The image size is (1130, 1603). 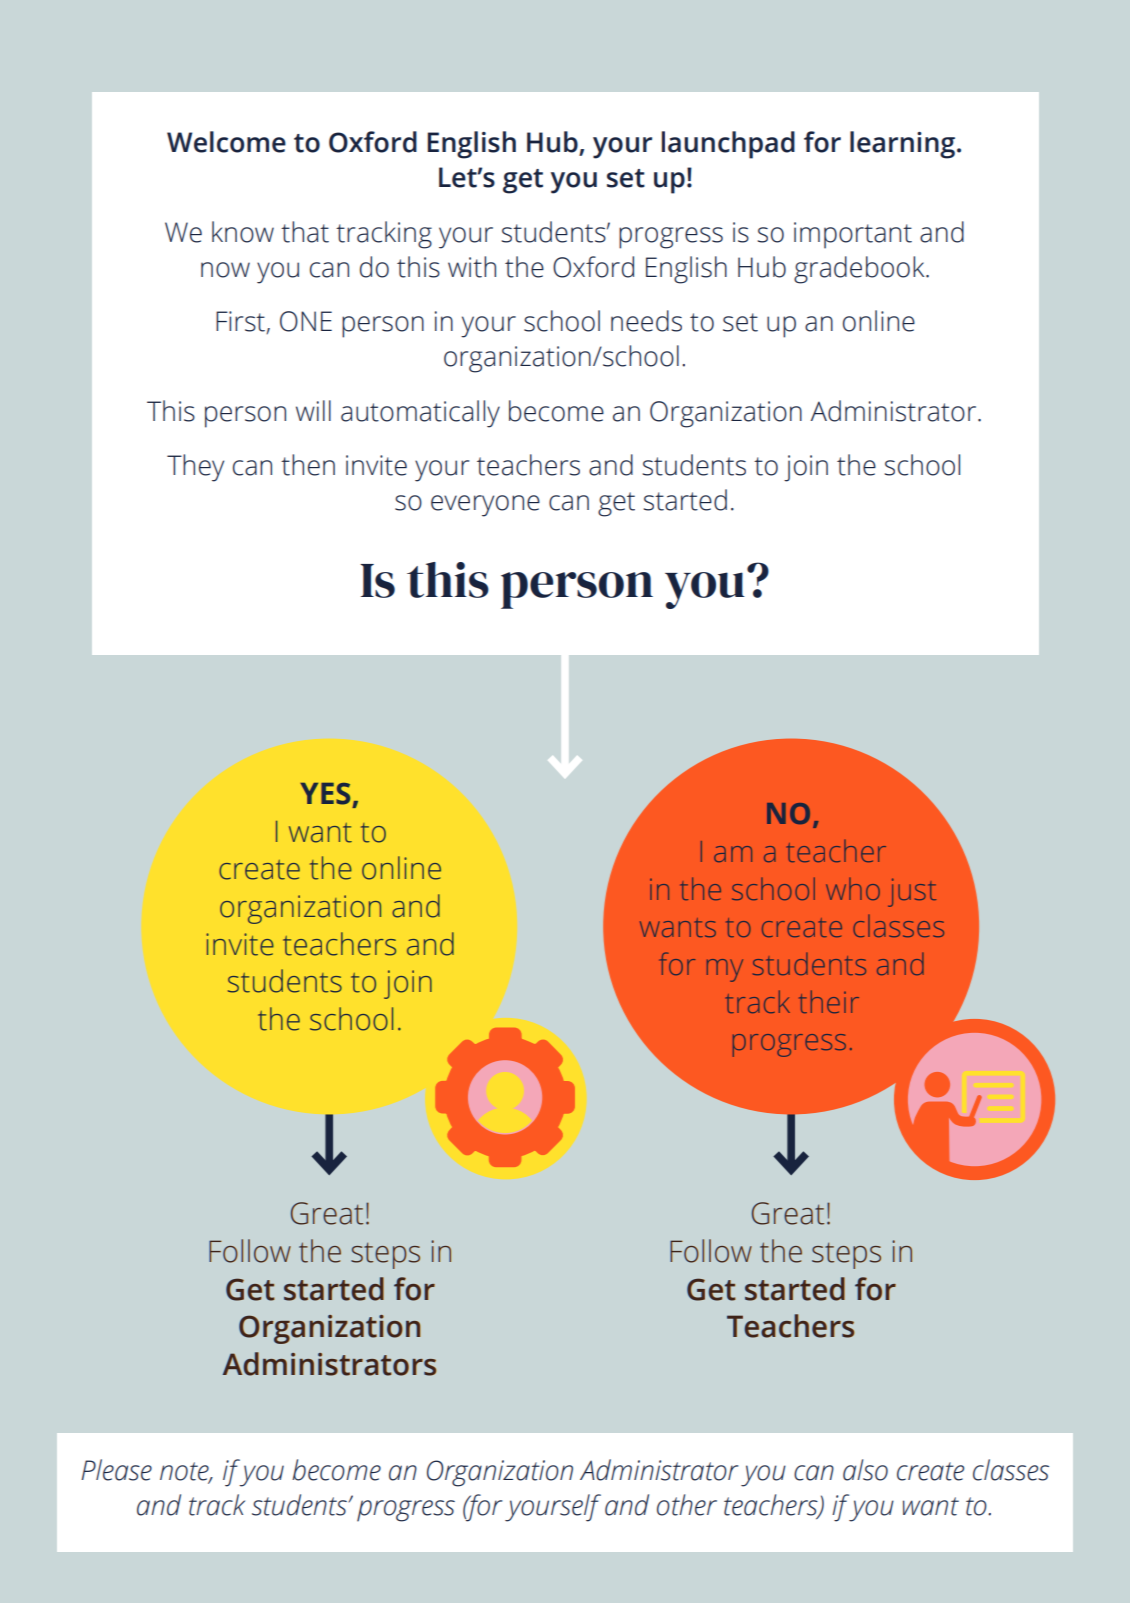 I want to click on Welcome, so click(x=226, y=142).
